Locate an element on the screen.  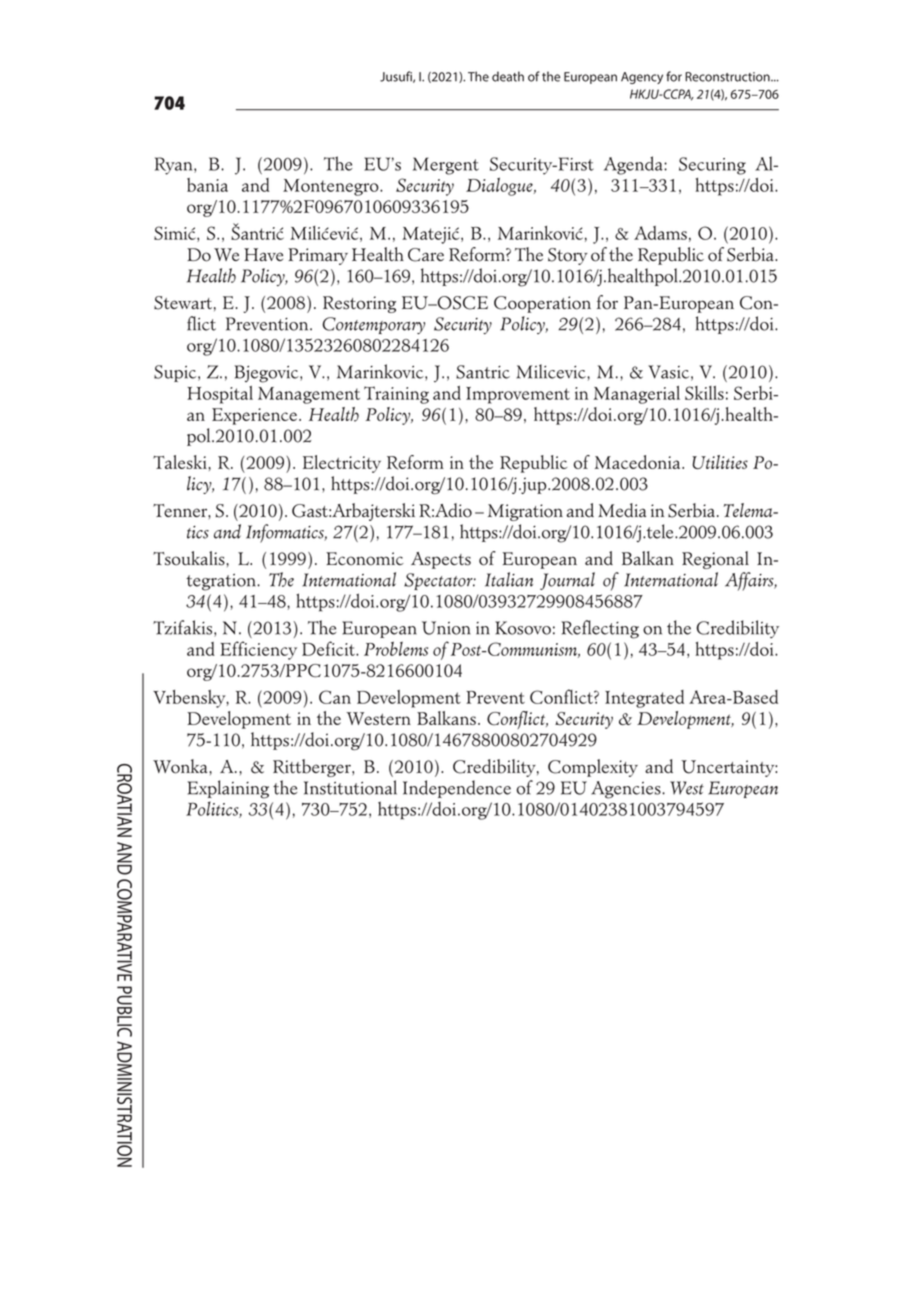
Independence is located at coordinates (457, 789).
